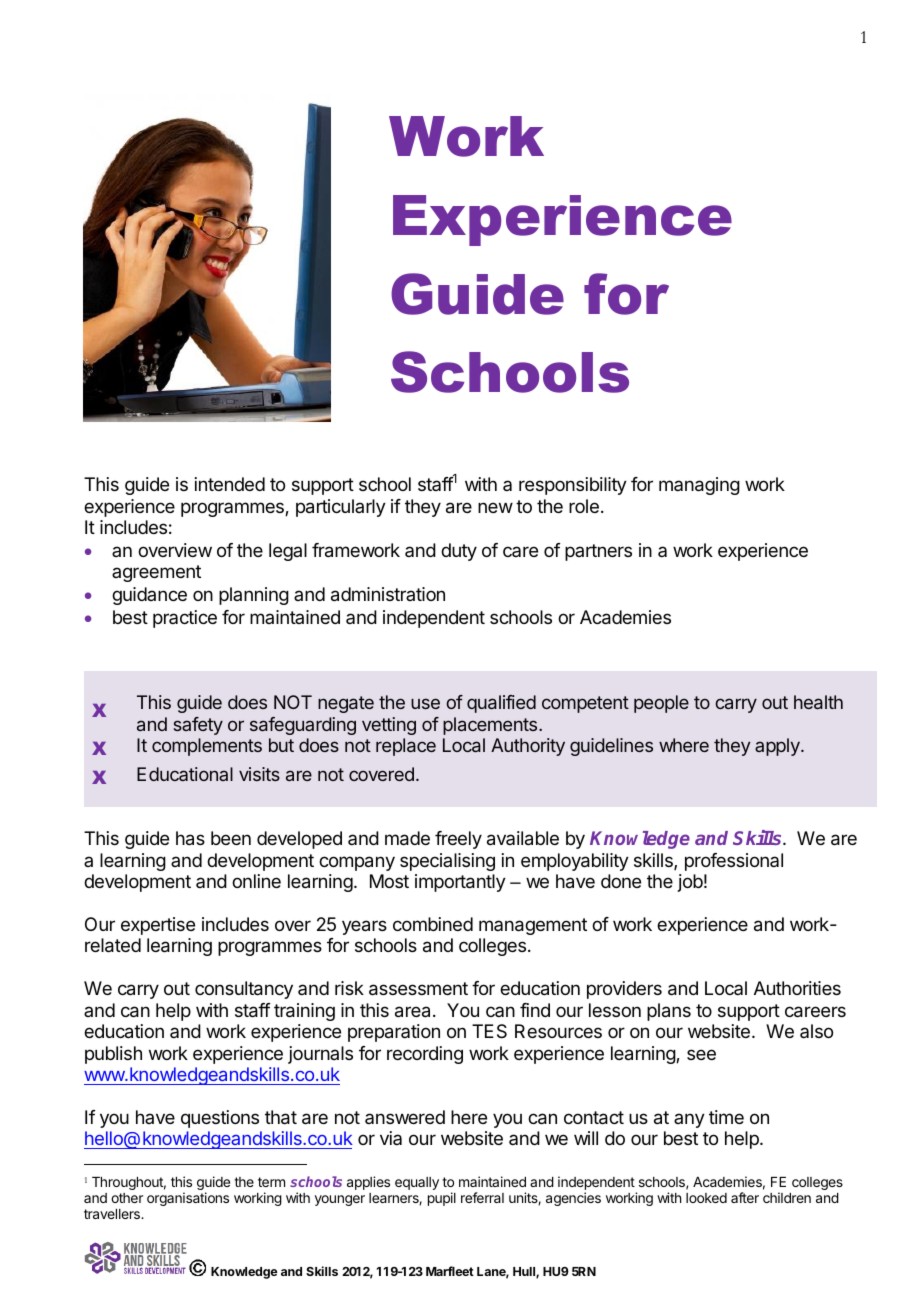 The width and height of the screenshot is (924, 1307). Describe the element at coordinates (482, 1197) in the screenshot. I see `referral` at that location.
